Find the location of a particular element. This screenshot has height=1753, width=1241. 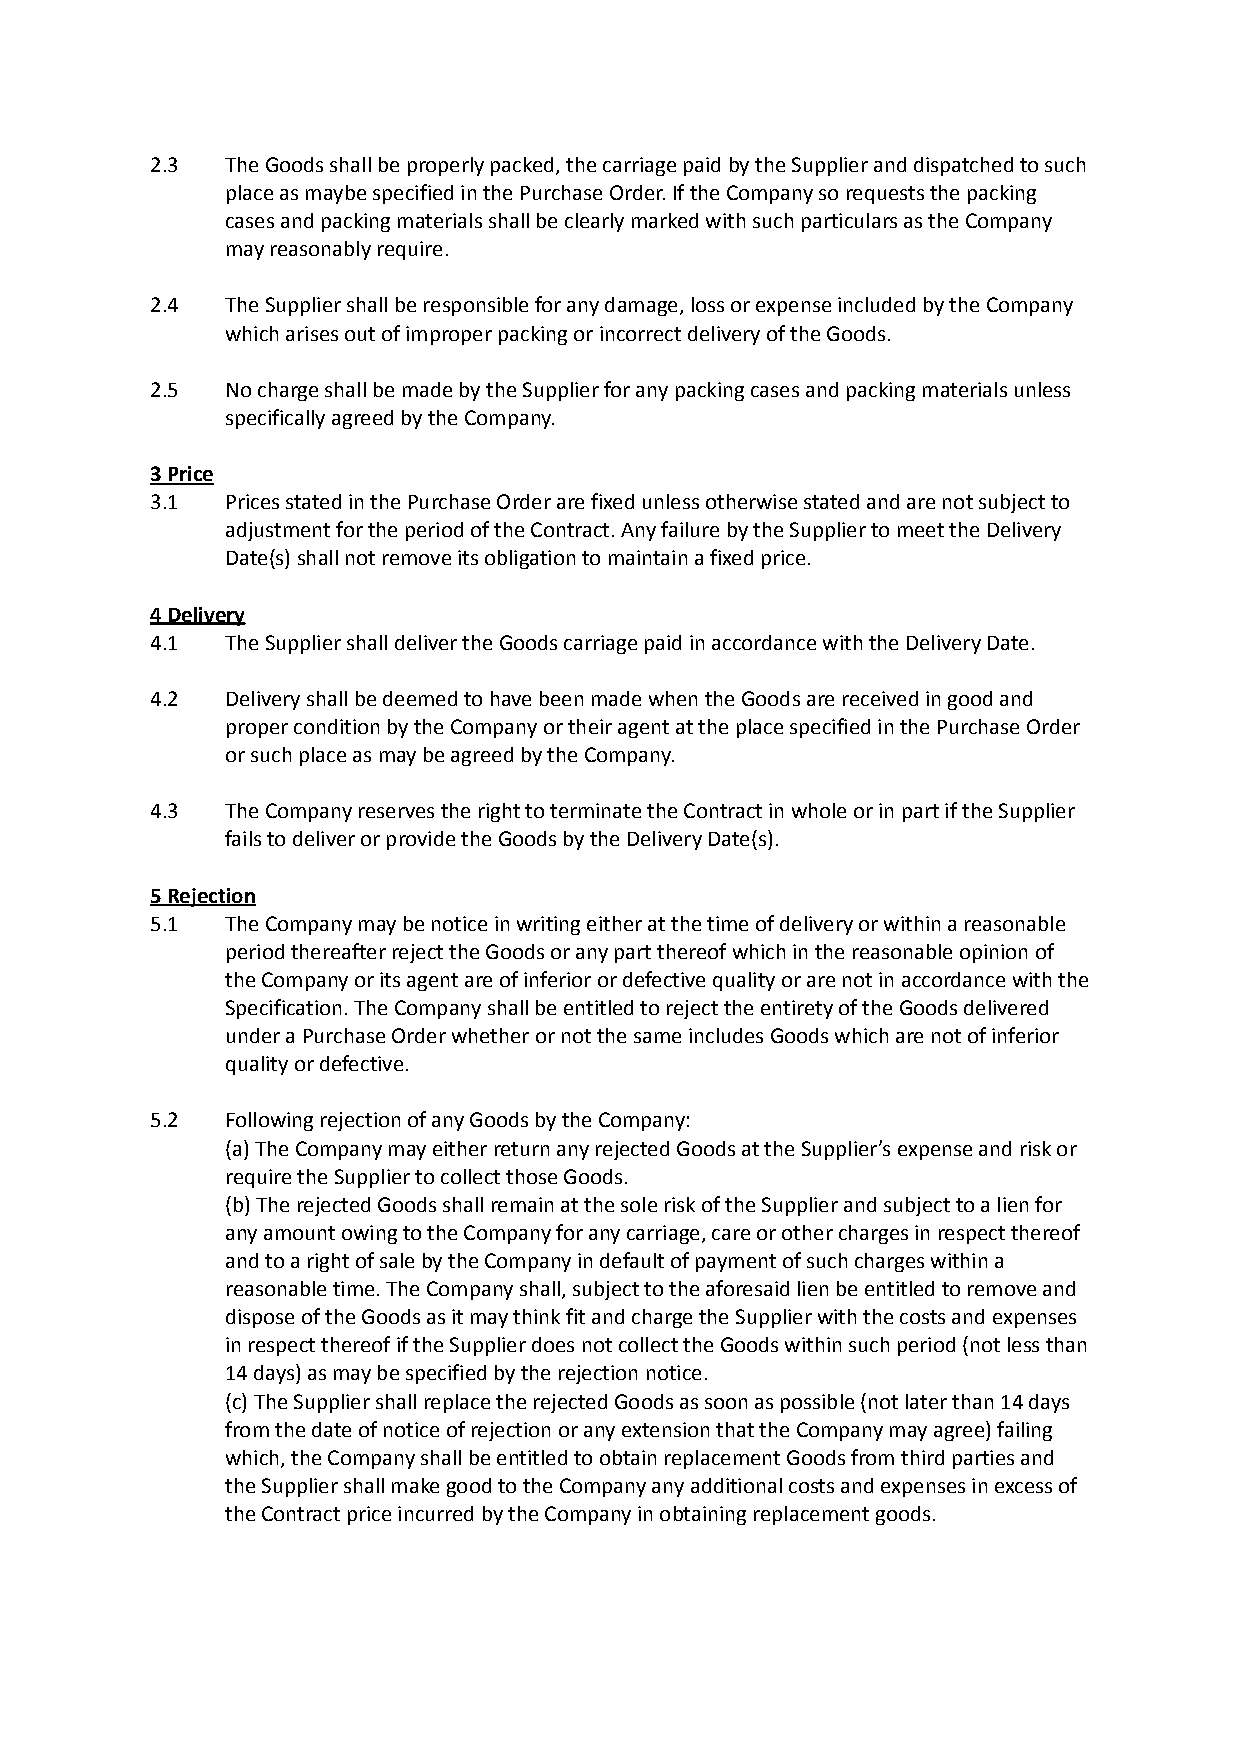

maintain is located at coordinates (648, 557).
